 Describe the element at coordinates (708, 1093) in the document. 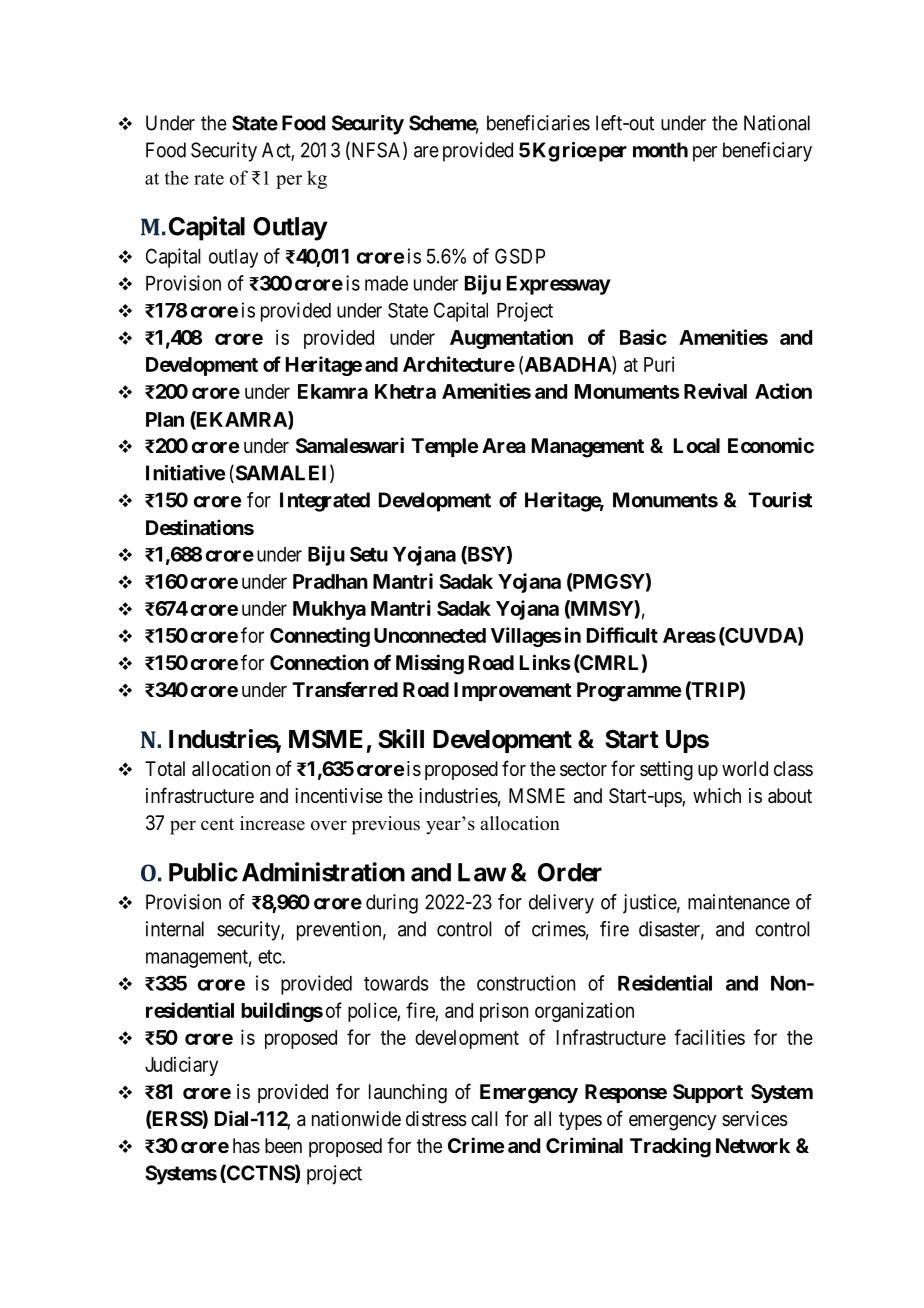

I see `Support` at that location.
